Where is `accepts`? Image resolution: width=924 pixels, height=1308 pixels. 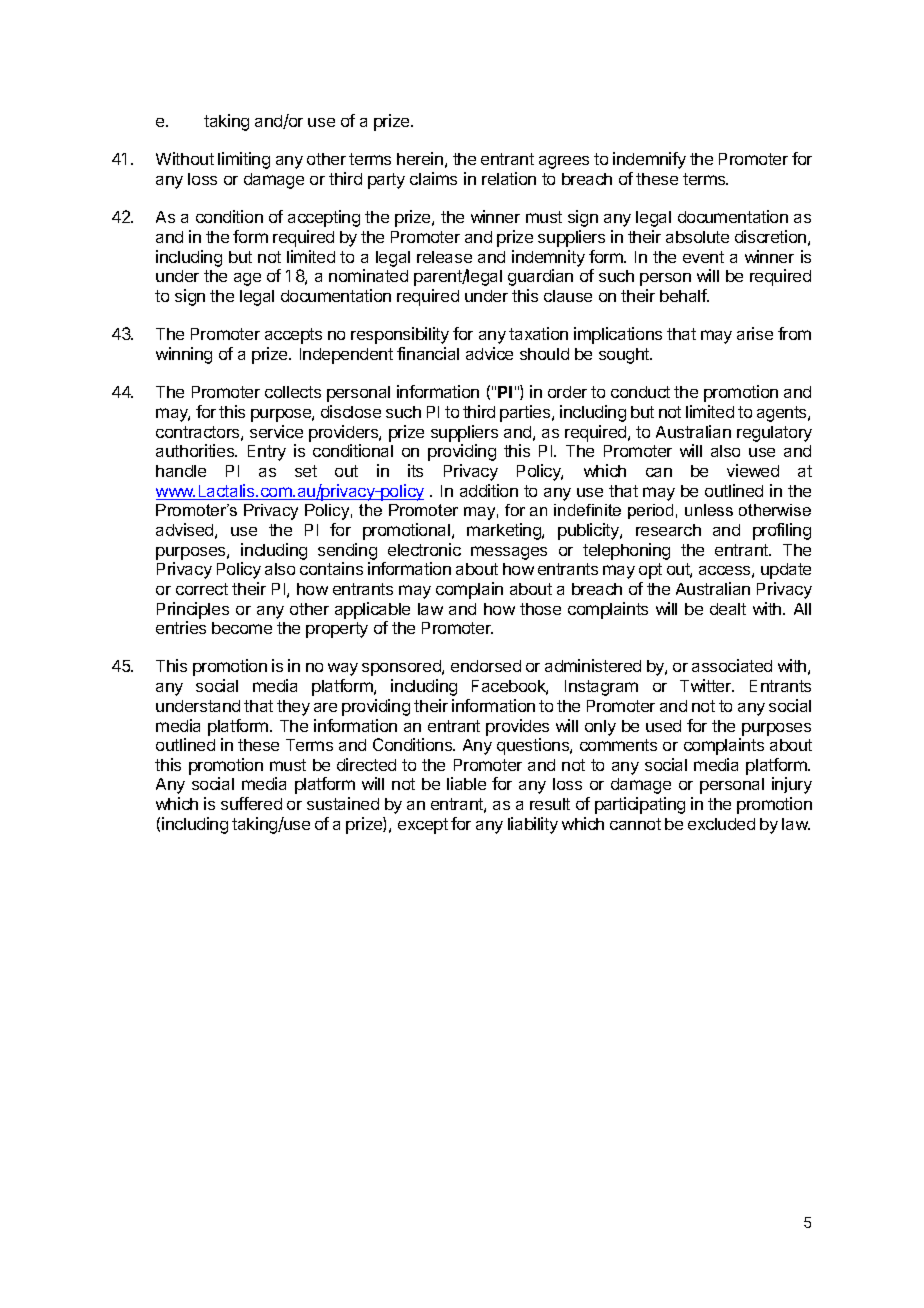 accepts is located at coordinates (293, 336).
